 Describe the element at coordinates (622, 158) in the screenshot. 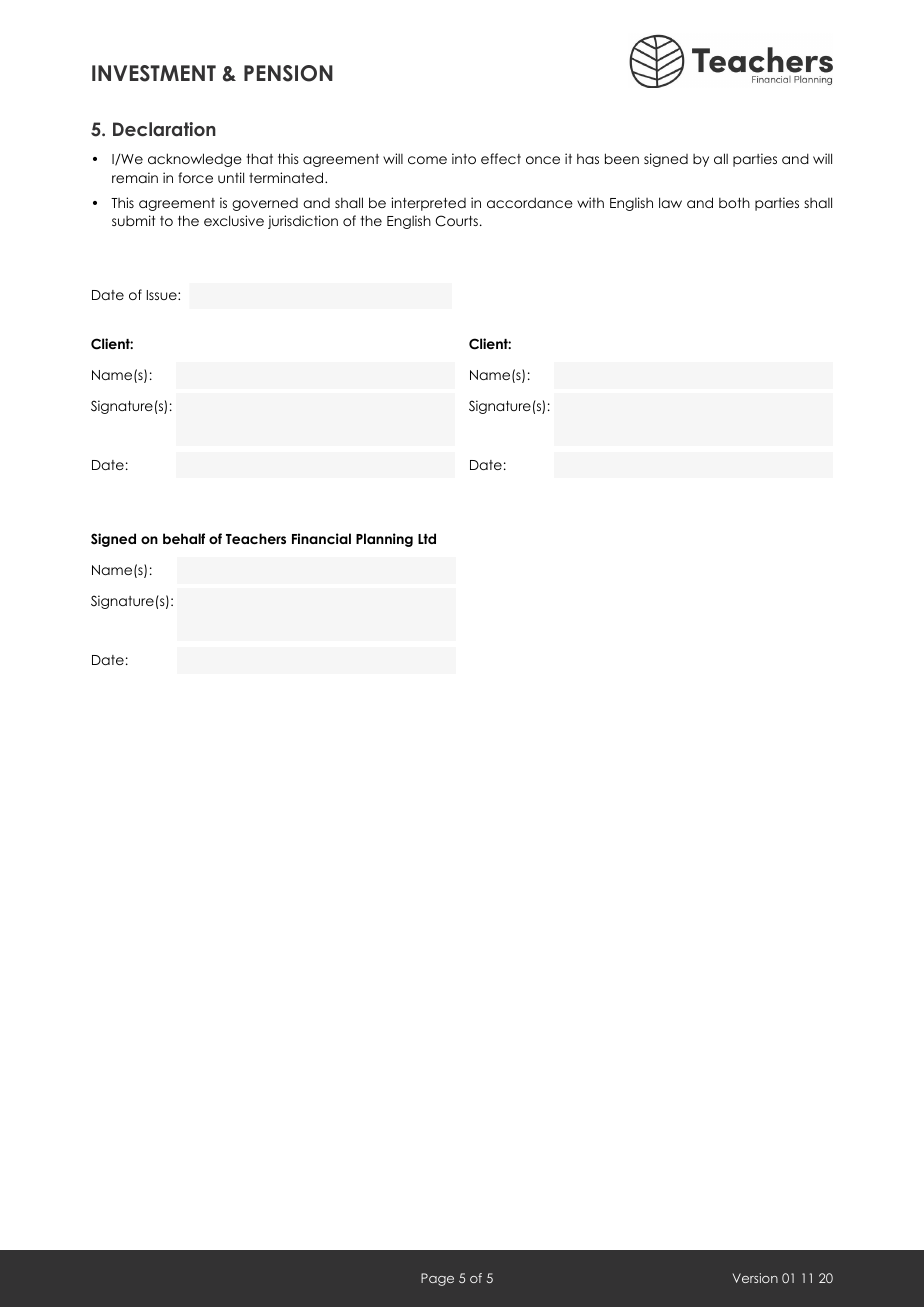

I see `been` at that location.
